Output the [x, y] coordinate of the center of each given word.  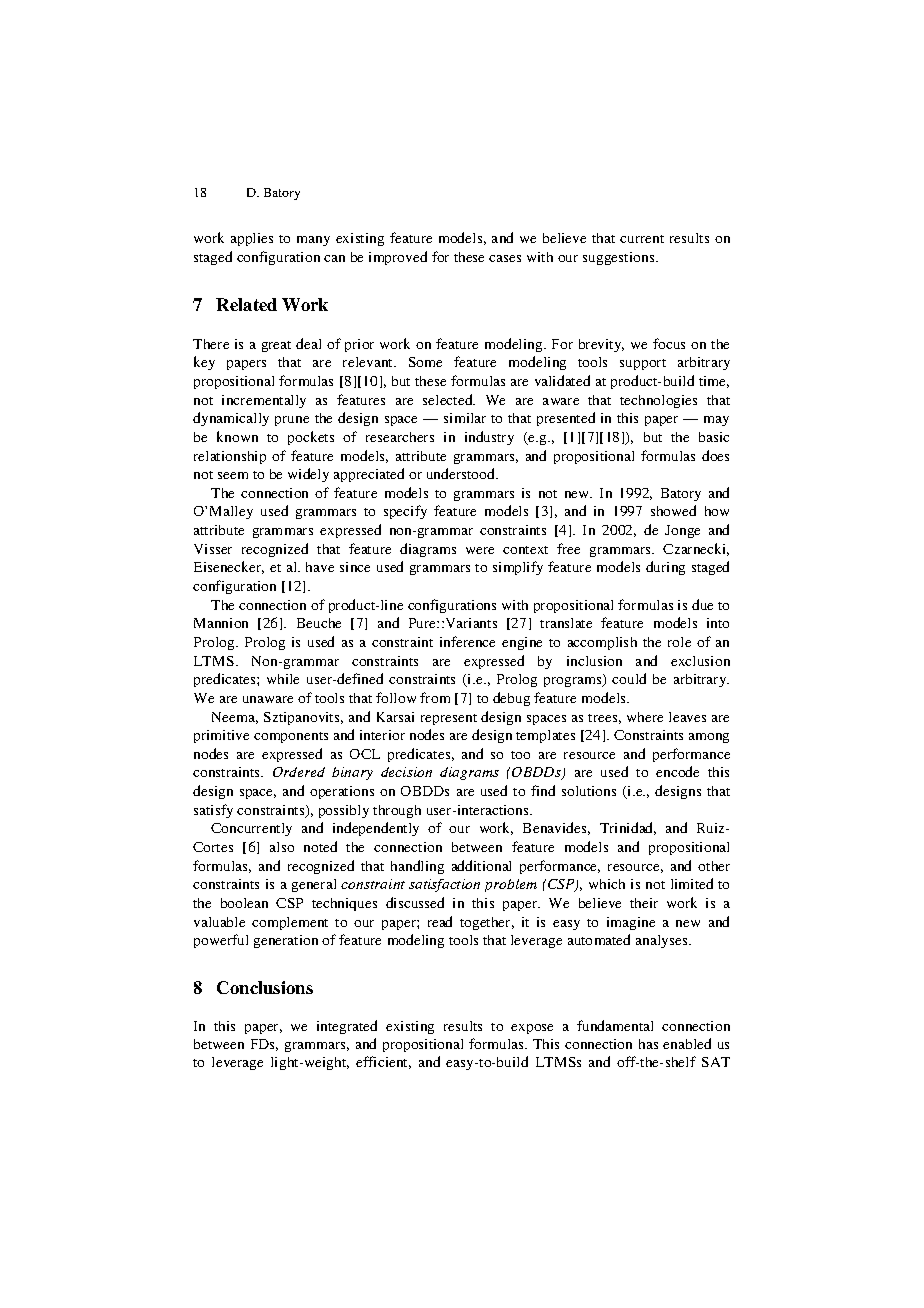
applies [252, 239]
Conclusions [265, 987]
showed [673, 510]
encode [677, 771]
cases [505, 258]
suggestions [620, 258]
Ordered [299, 772]
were [480, 550]
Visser [213, 549]
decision [406, 772]
